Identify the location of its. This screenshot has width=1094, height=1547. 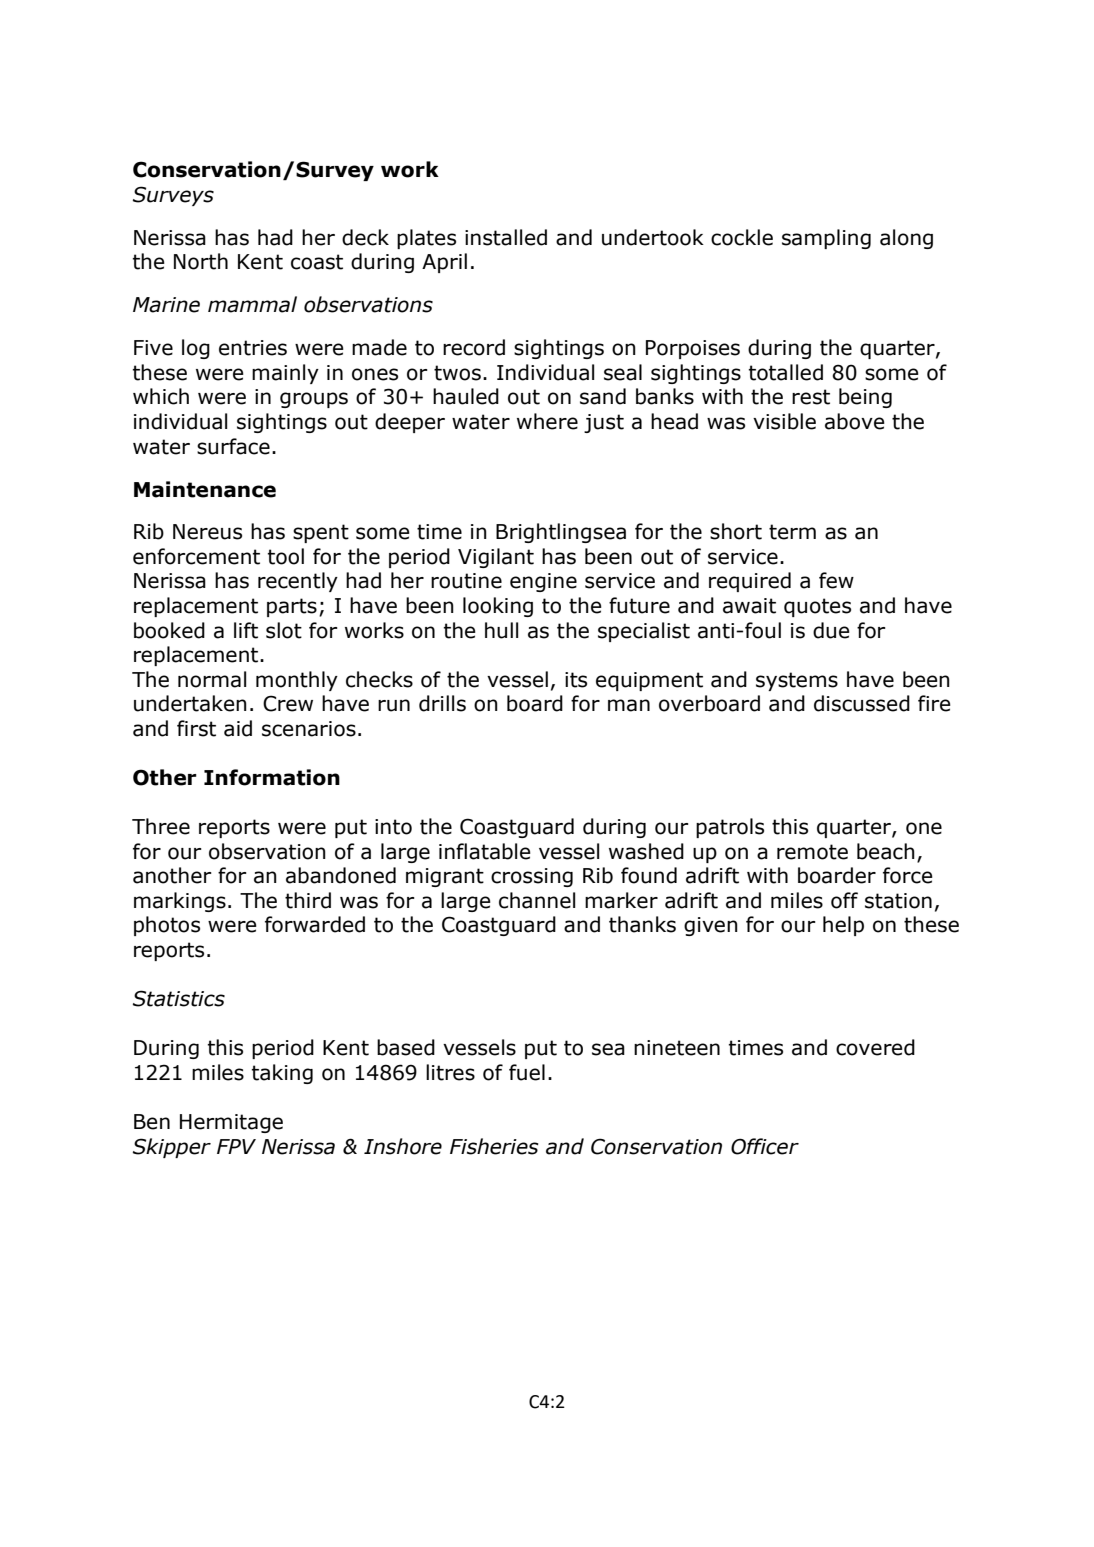
(576, 680).
